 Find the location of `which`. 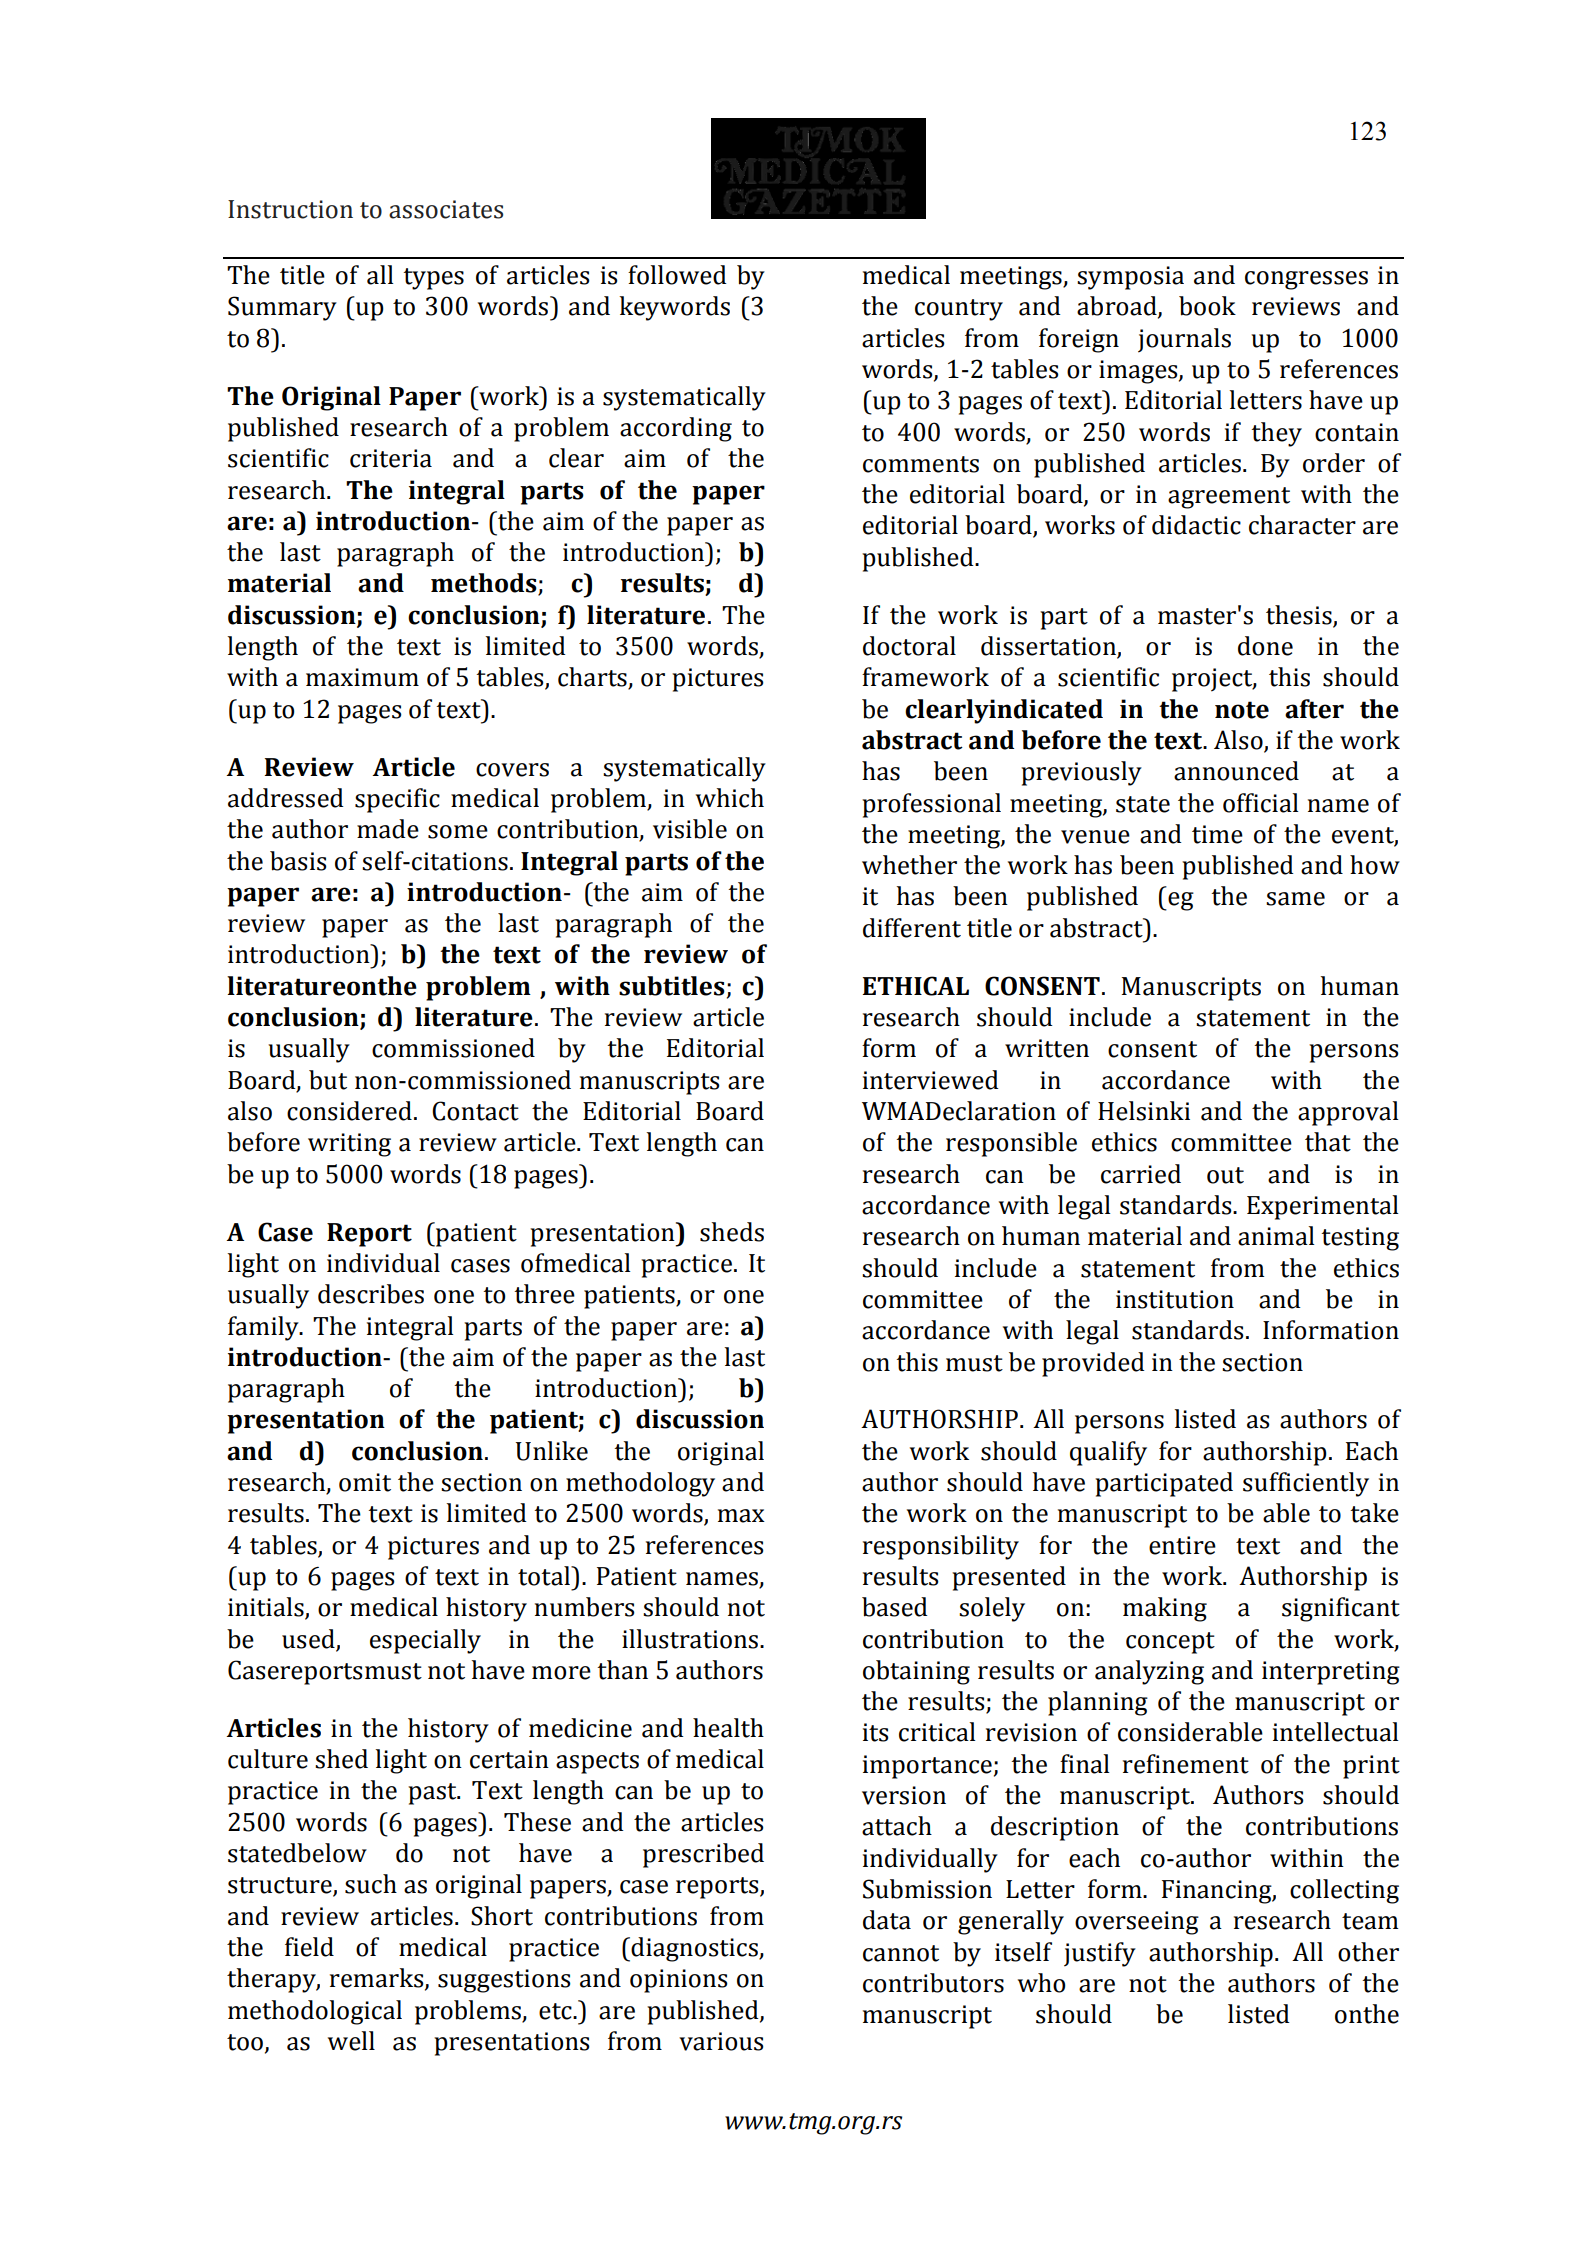

which is located at coordinates (730, 798).
